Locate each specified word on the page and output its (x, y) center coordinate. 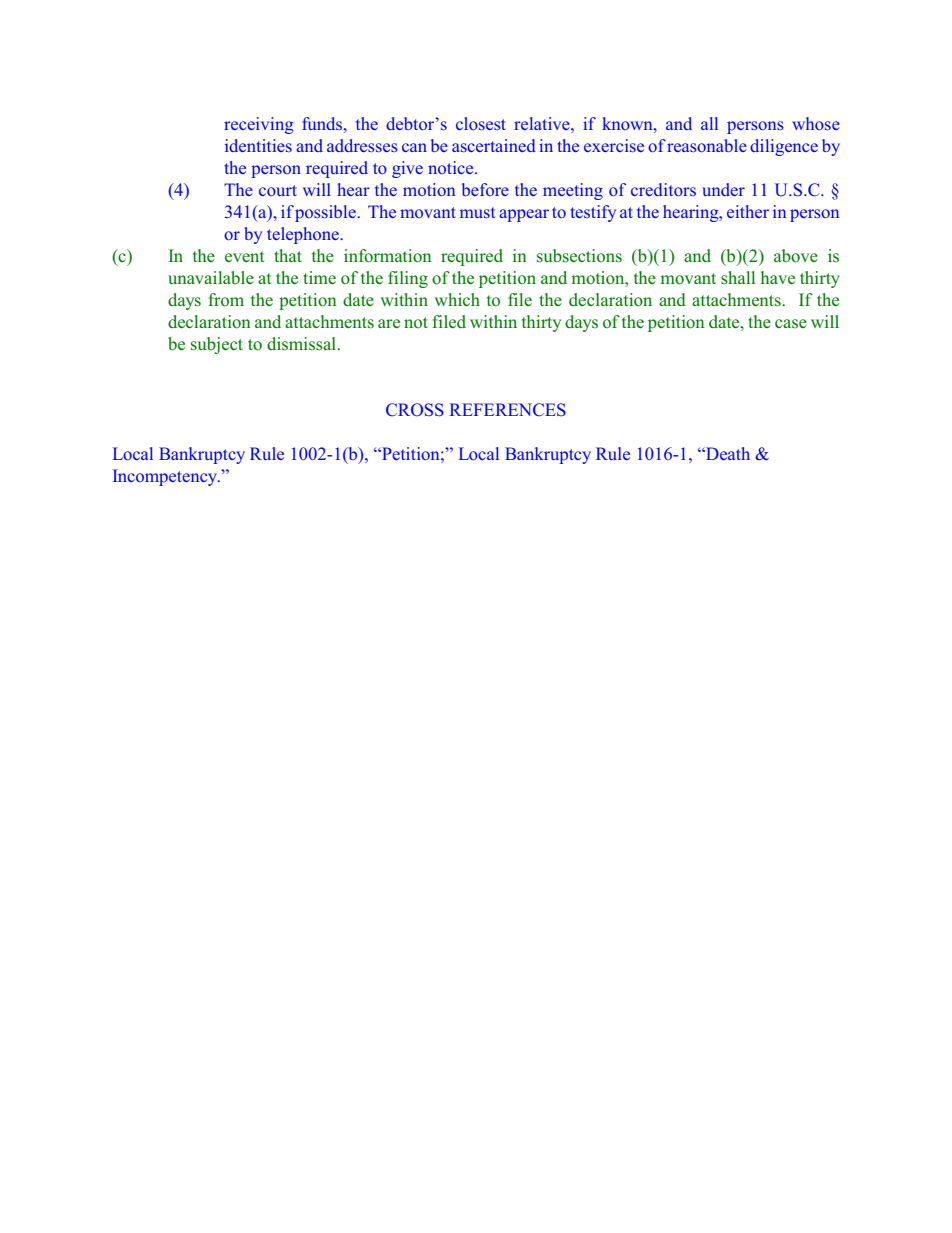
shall (738, 278)
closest (481, 123)
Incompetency (166, 477)
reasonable (707, 145)
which (457, 299)
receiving (258, 125)
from (226, 300)
